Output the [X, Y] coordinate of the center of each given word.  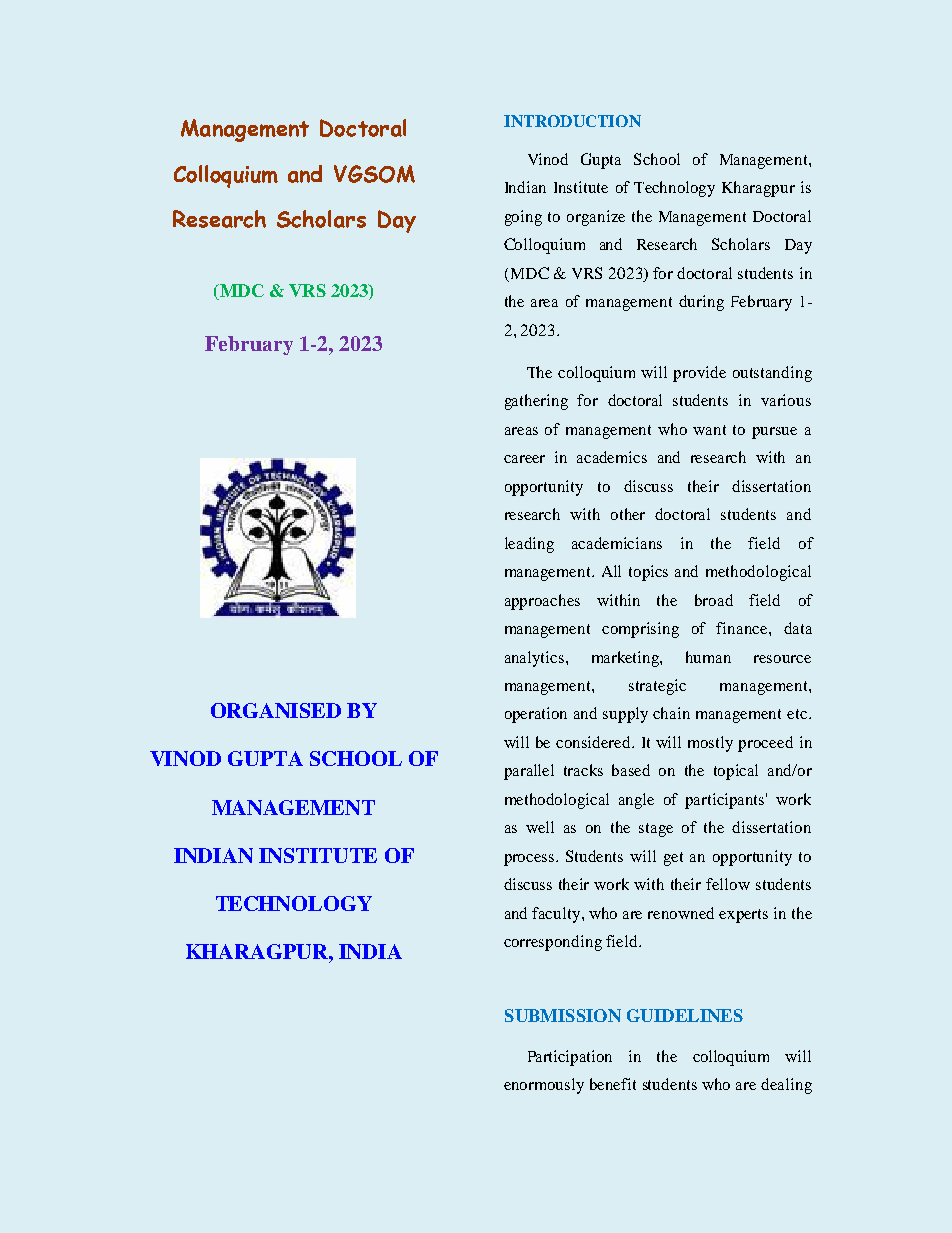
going [523, 218]
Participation [570, 1058]
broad [714, 600]
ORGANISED [276, 710]
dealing [786, 1086]
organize [596, 218]
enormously [544, 1086]
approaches [542, 602]
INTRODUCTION [572, 121]
